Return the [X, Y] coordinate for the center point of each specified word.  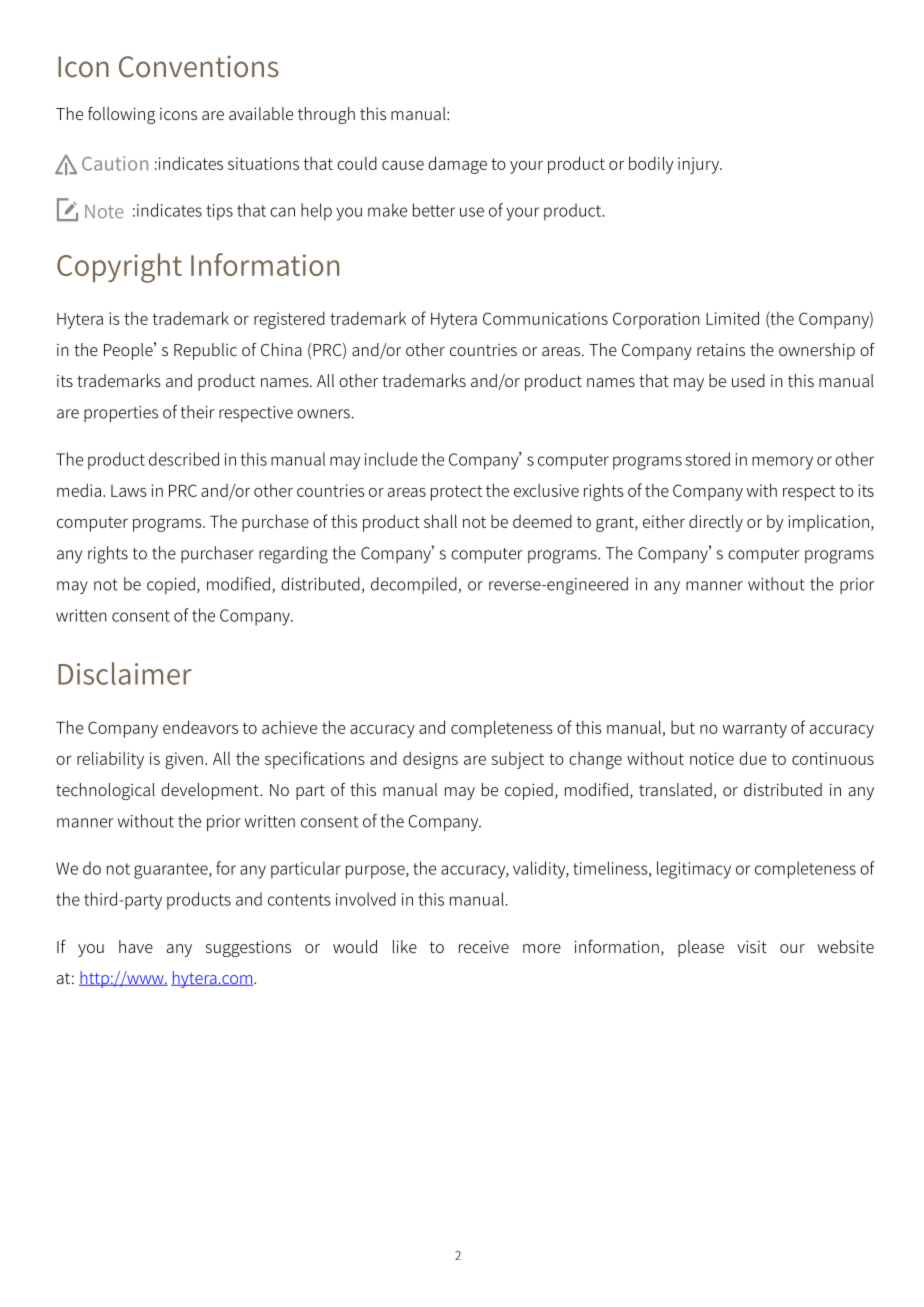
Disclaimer [125, 673]
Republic [205, 351]
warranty [755, 730]
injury [699, 165]
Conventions [198, 67]
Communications [545, 318]
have [136, 946]
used [748, 380]
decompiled [415, 585]
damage [457, 165]
